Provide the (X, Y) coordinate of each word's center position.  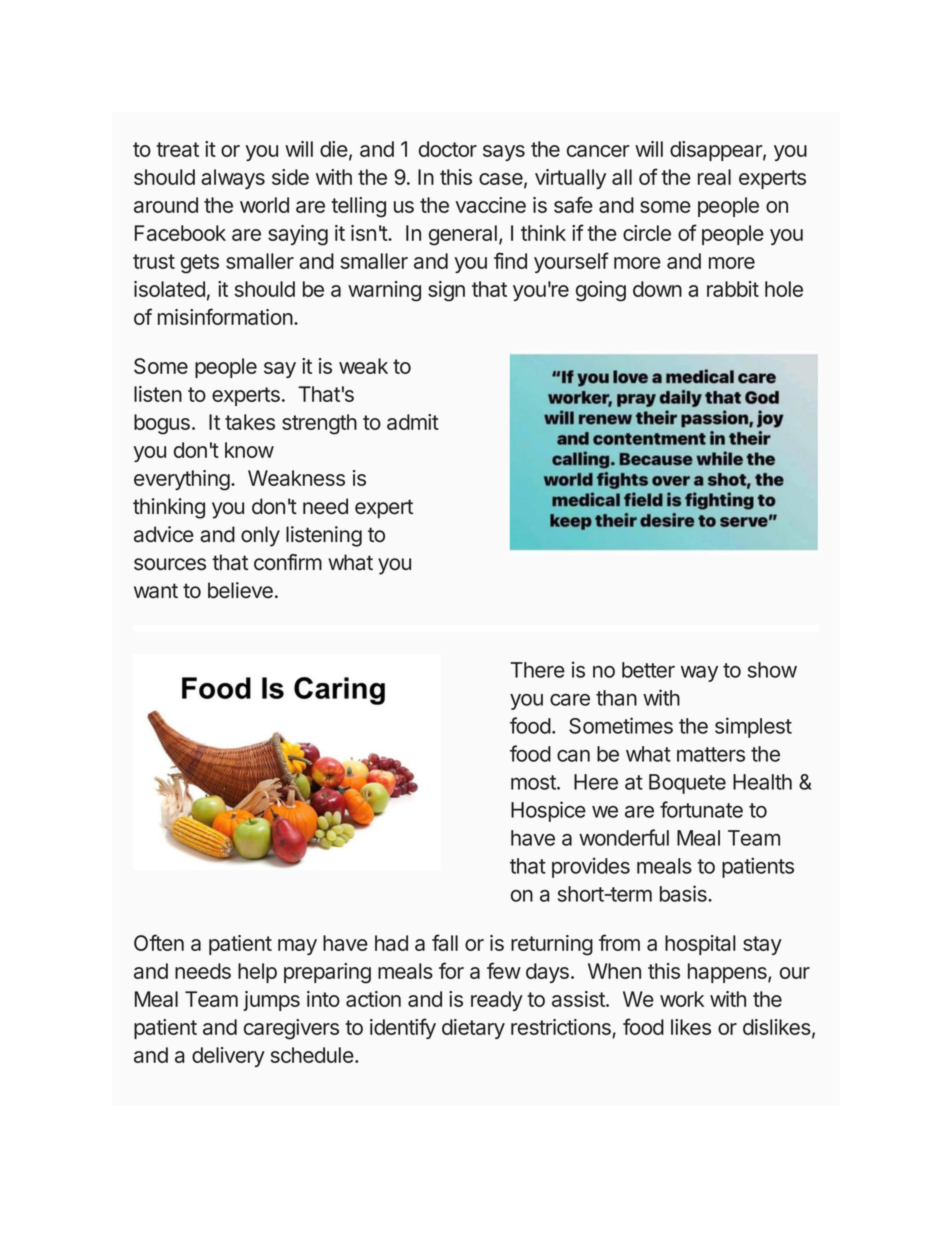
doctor (448, 149)
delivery (228, 1057)
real (714, 177)
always (233, 179)
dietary (473, 1029)
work (682, 999)
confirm (288, 562)
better (648, 670)
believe (240, 590)
